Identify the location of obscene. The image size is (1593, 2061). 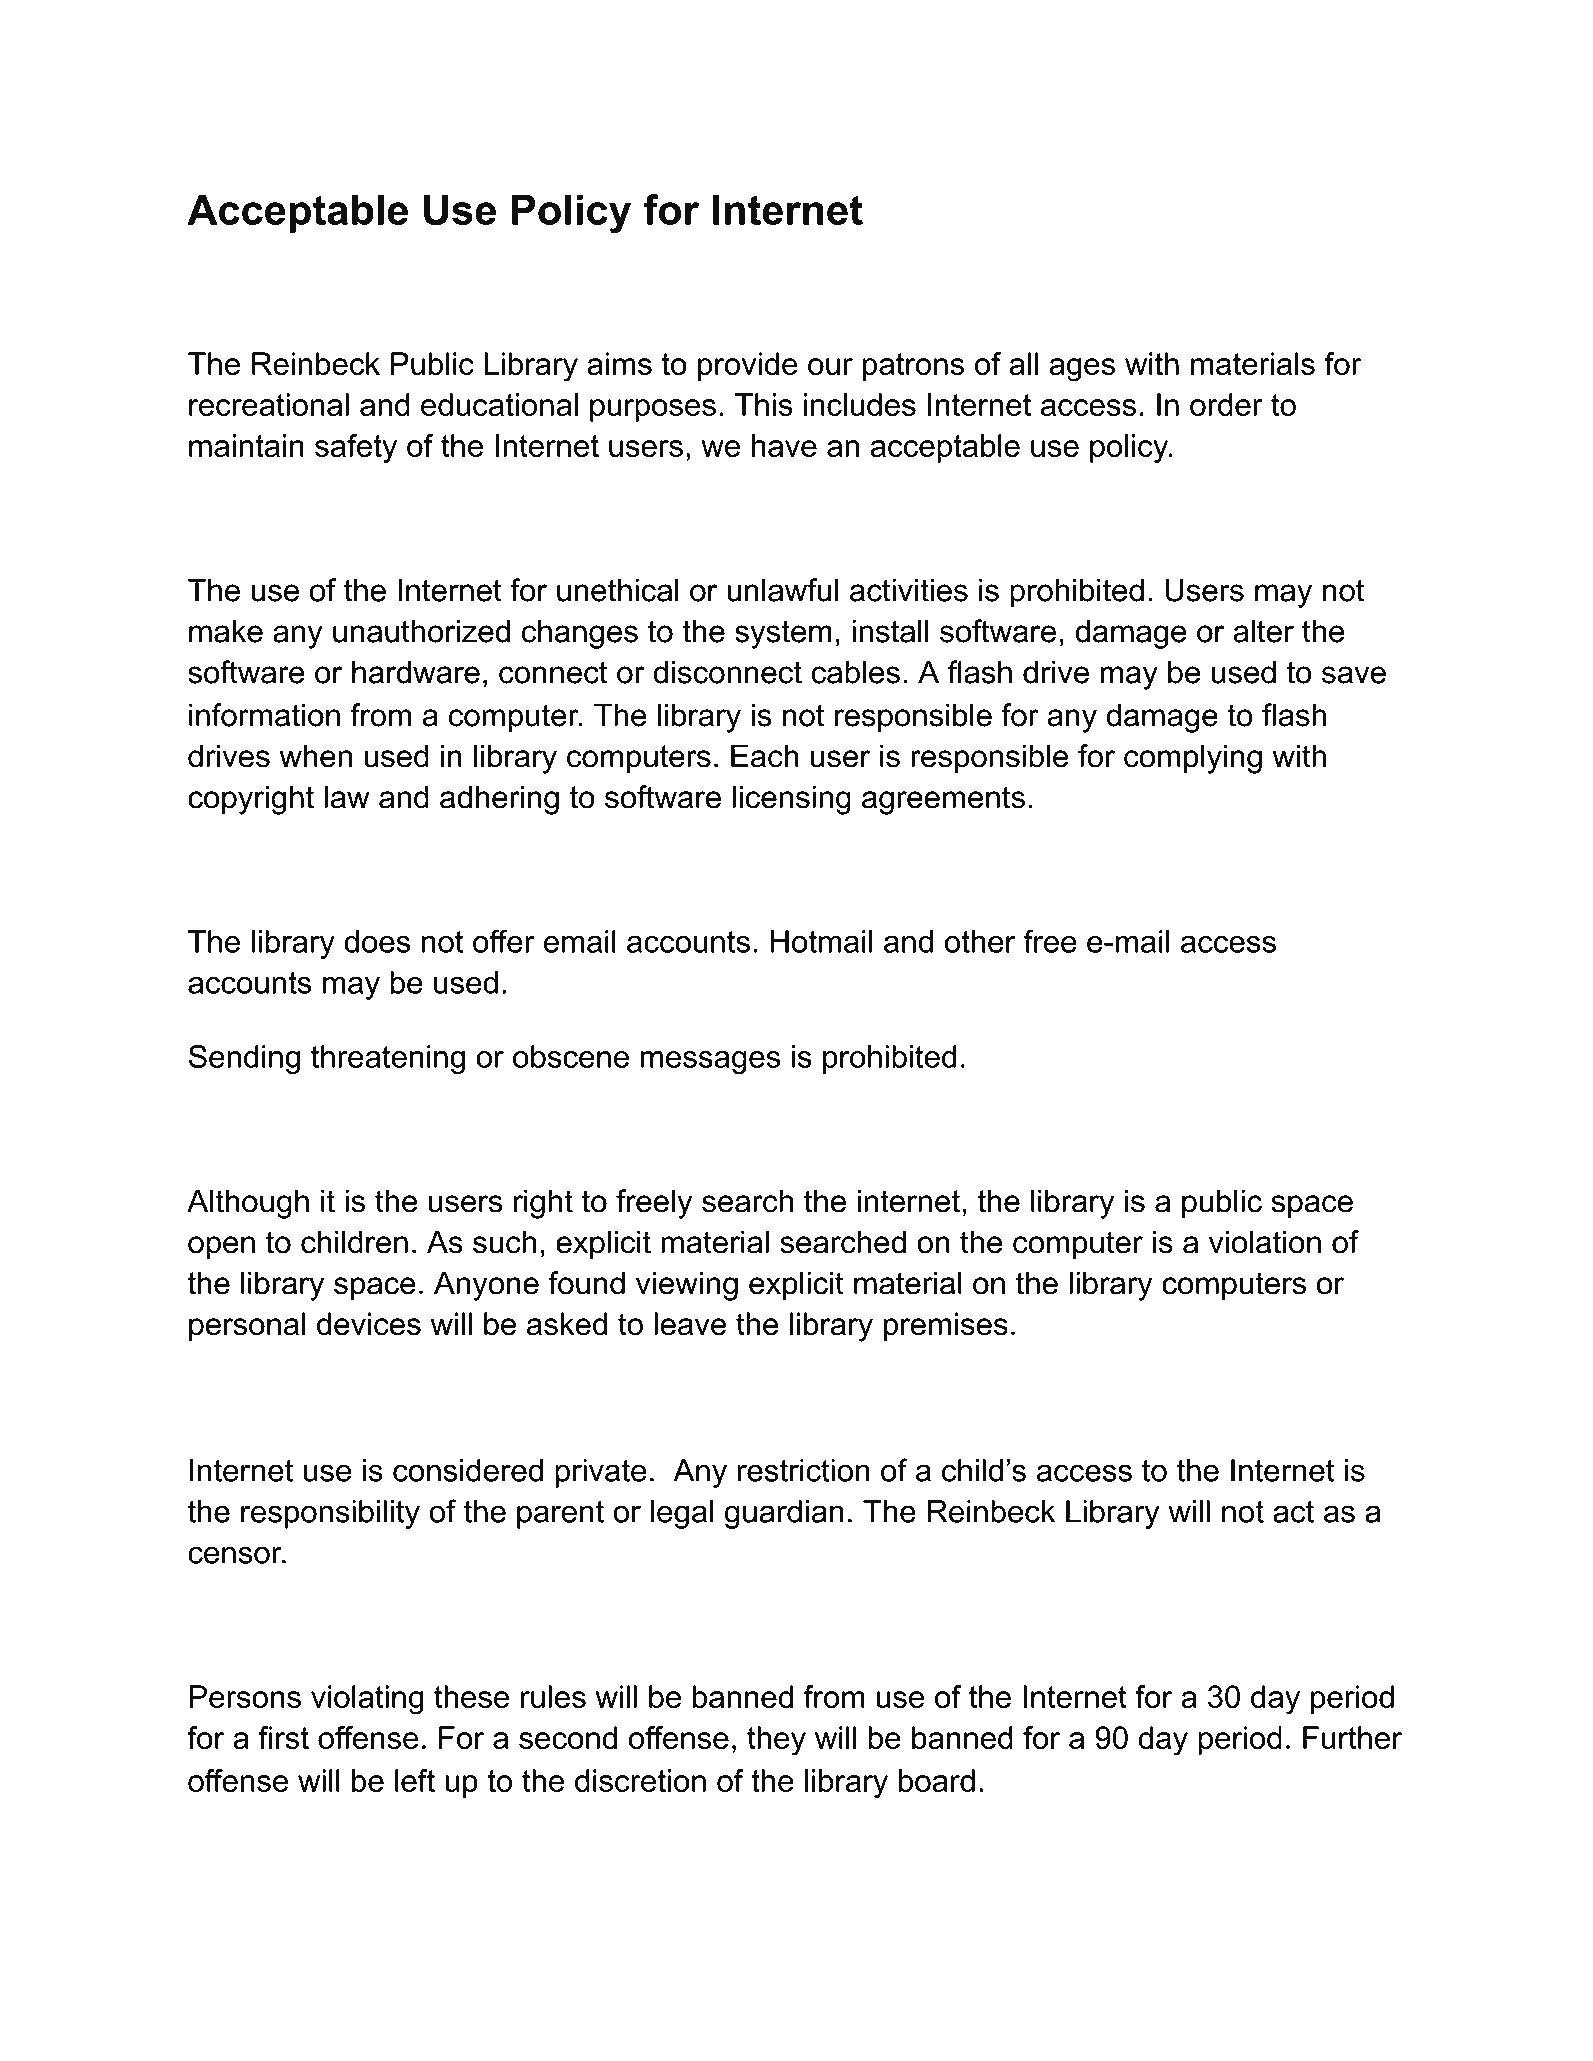
(571, 1056).
